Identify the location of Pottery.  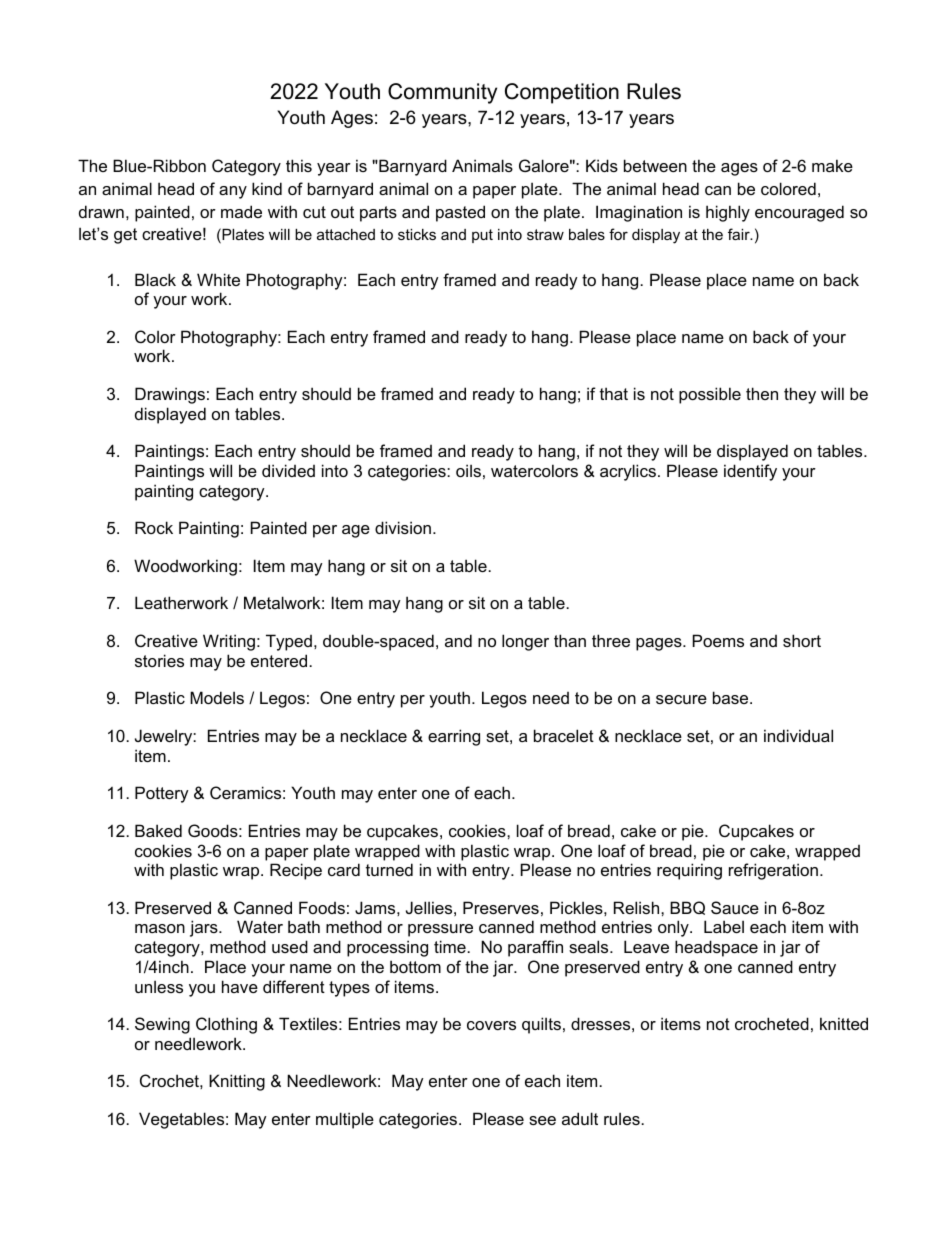
(162, 794).
